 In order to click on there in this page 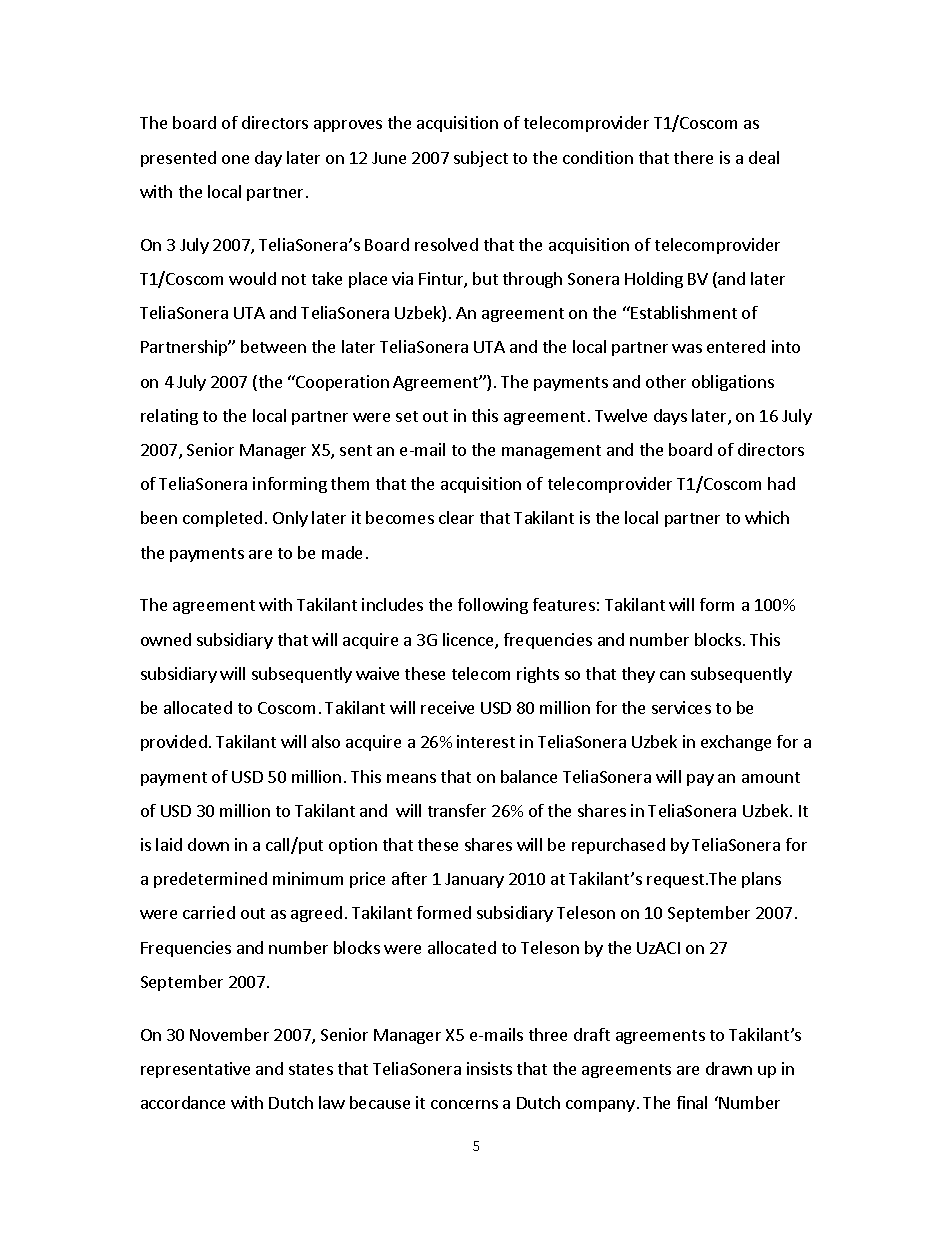, I will do `click(693, 157)`.
